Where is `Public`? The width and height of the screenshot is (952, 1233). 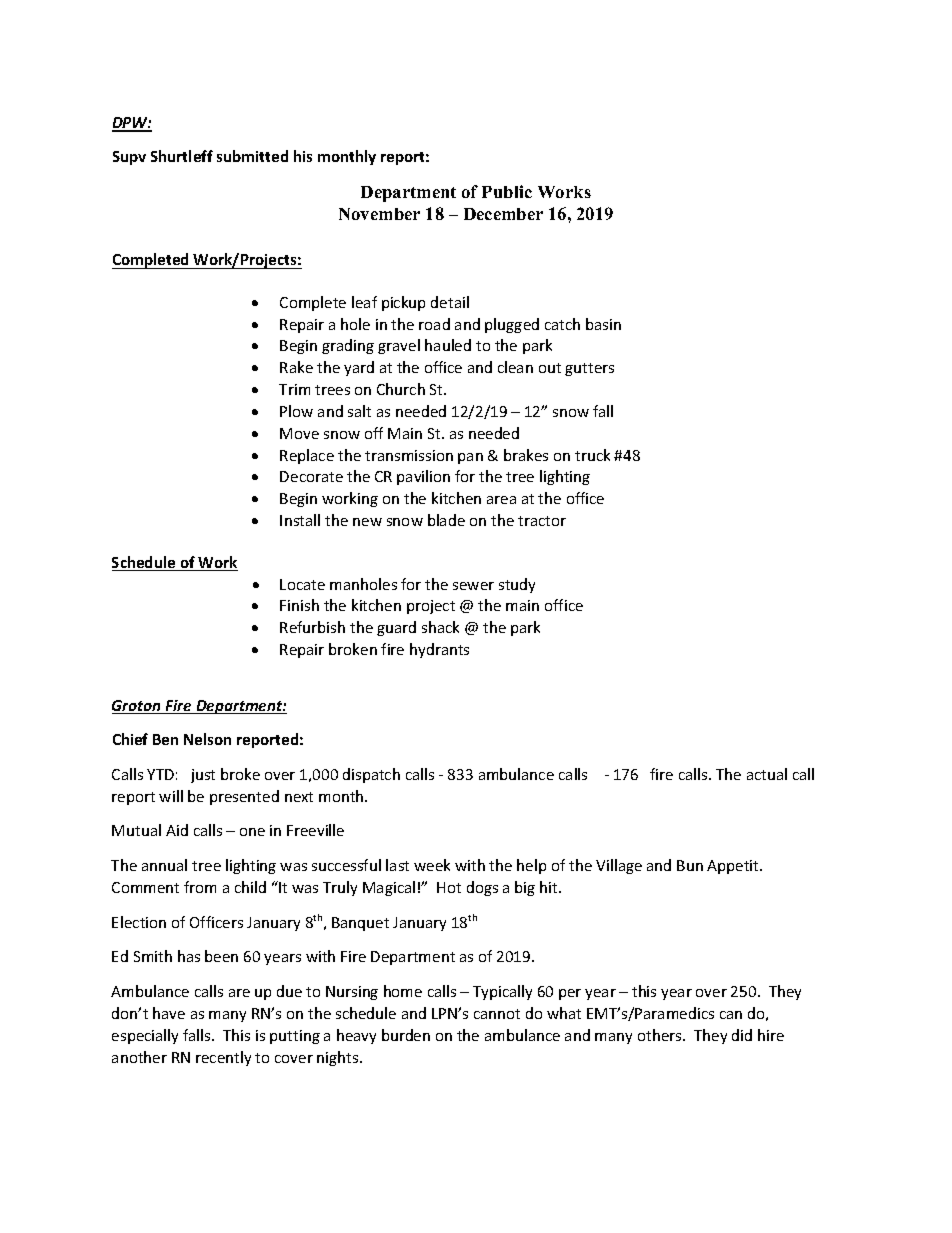
Public is located at coordinates (507, 191).
